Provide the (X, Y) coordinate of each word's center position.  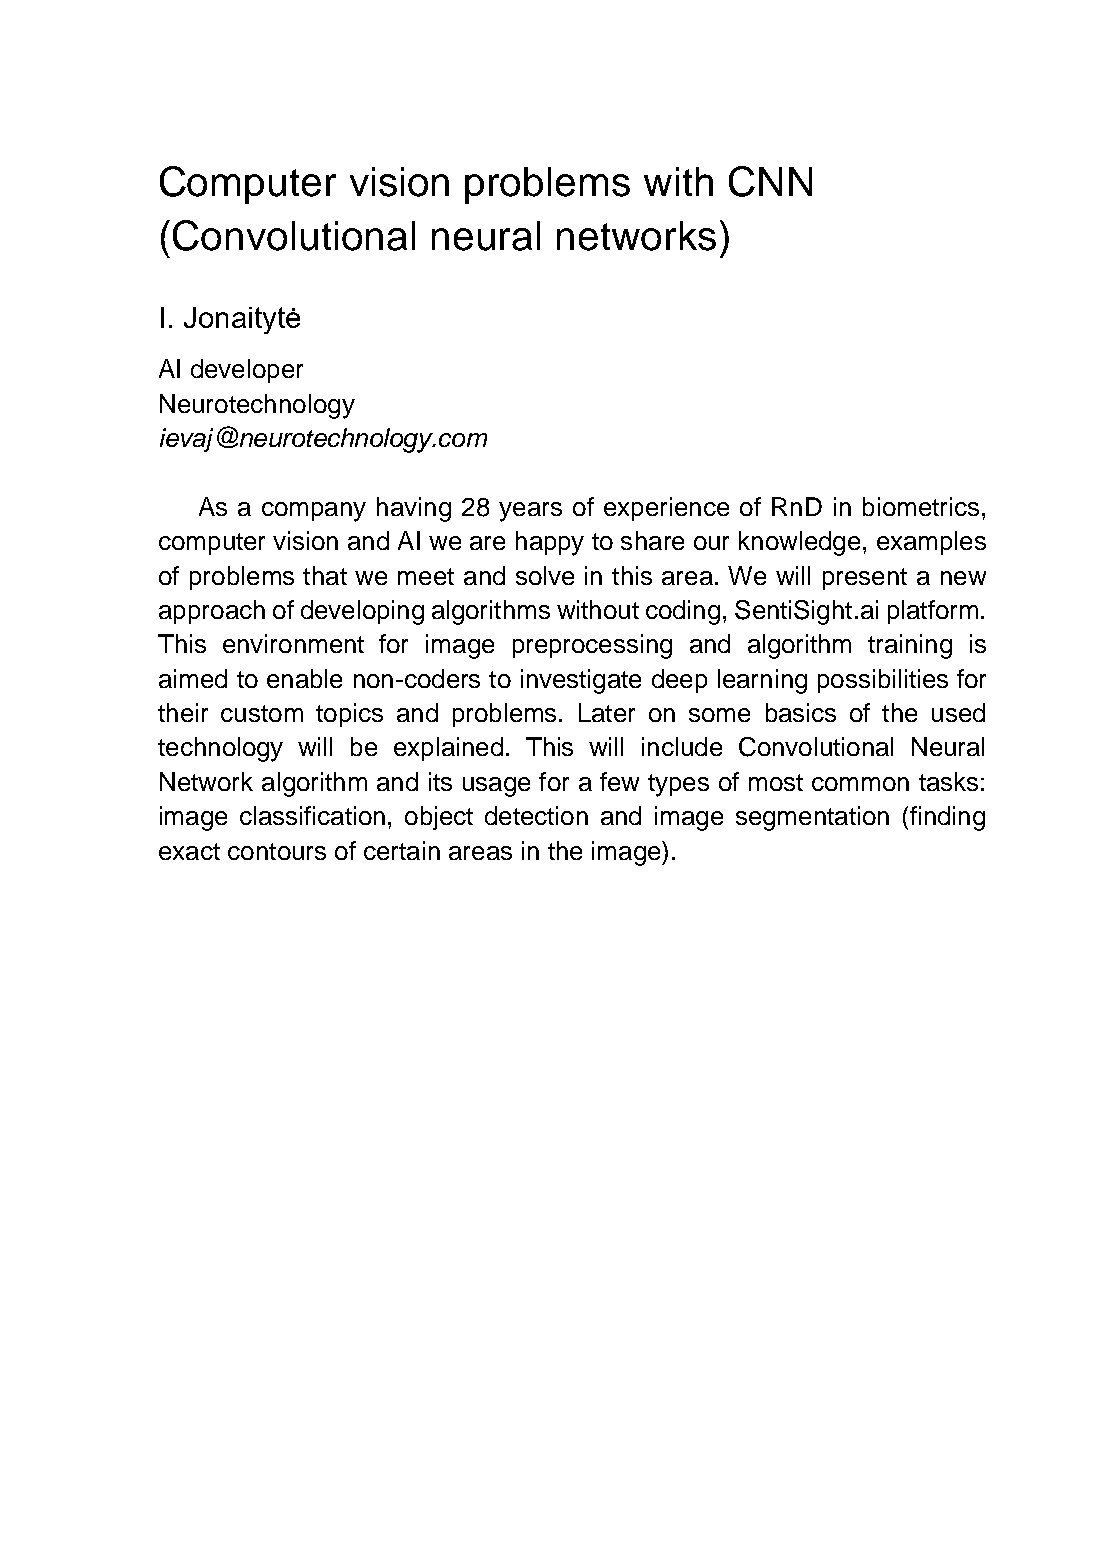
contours (277, 851)
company (314, 512)
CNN (770, 181)
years (530, 512)
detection (536, 815)
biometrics (921, 506)
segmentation (812, 818)
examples (931, 543)
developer (247, 371)
